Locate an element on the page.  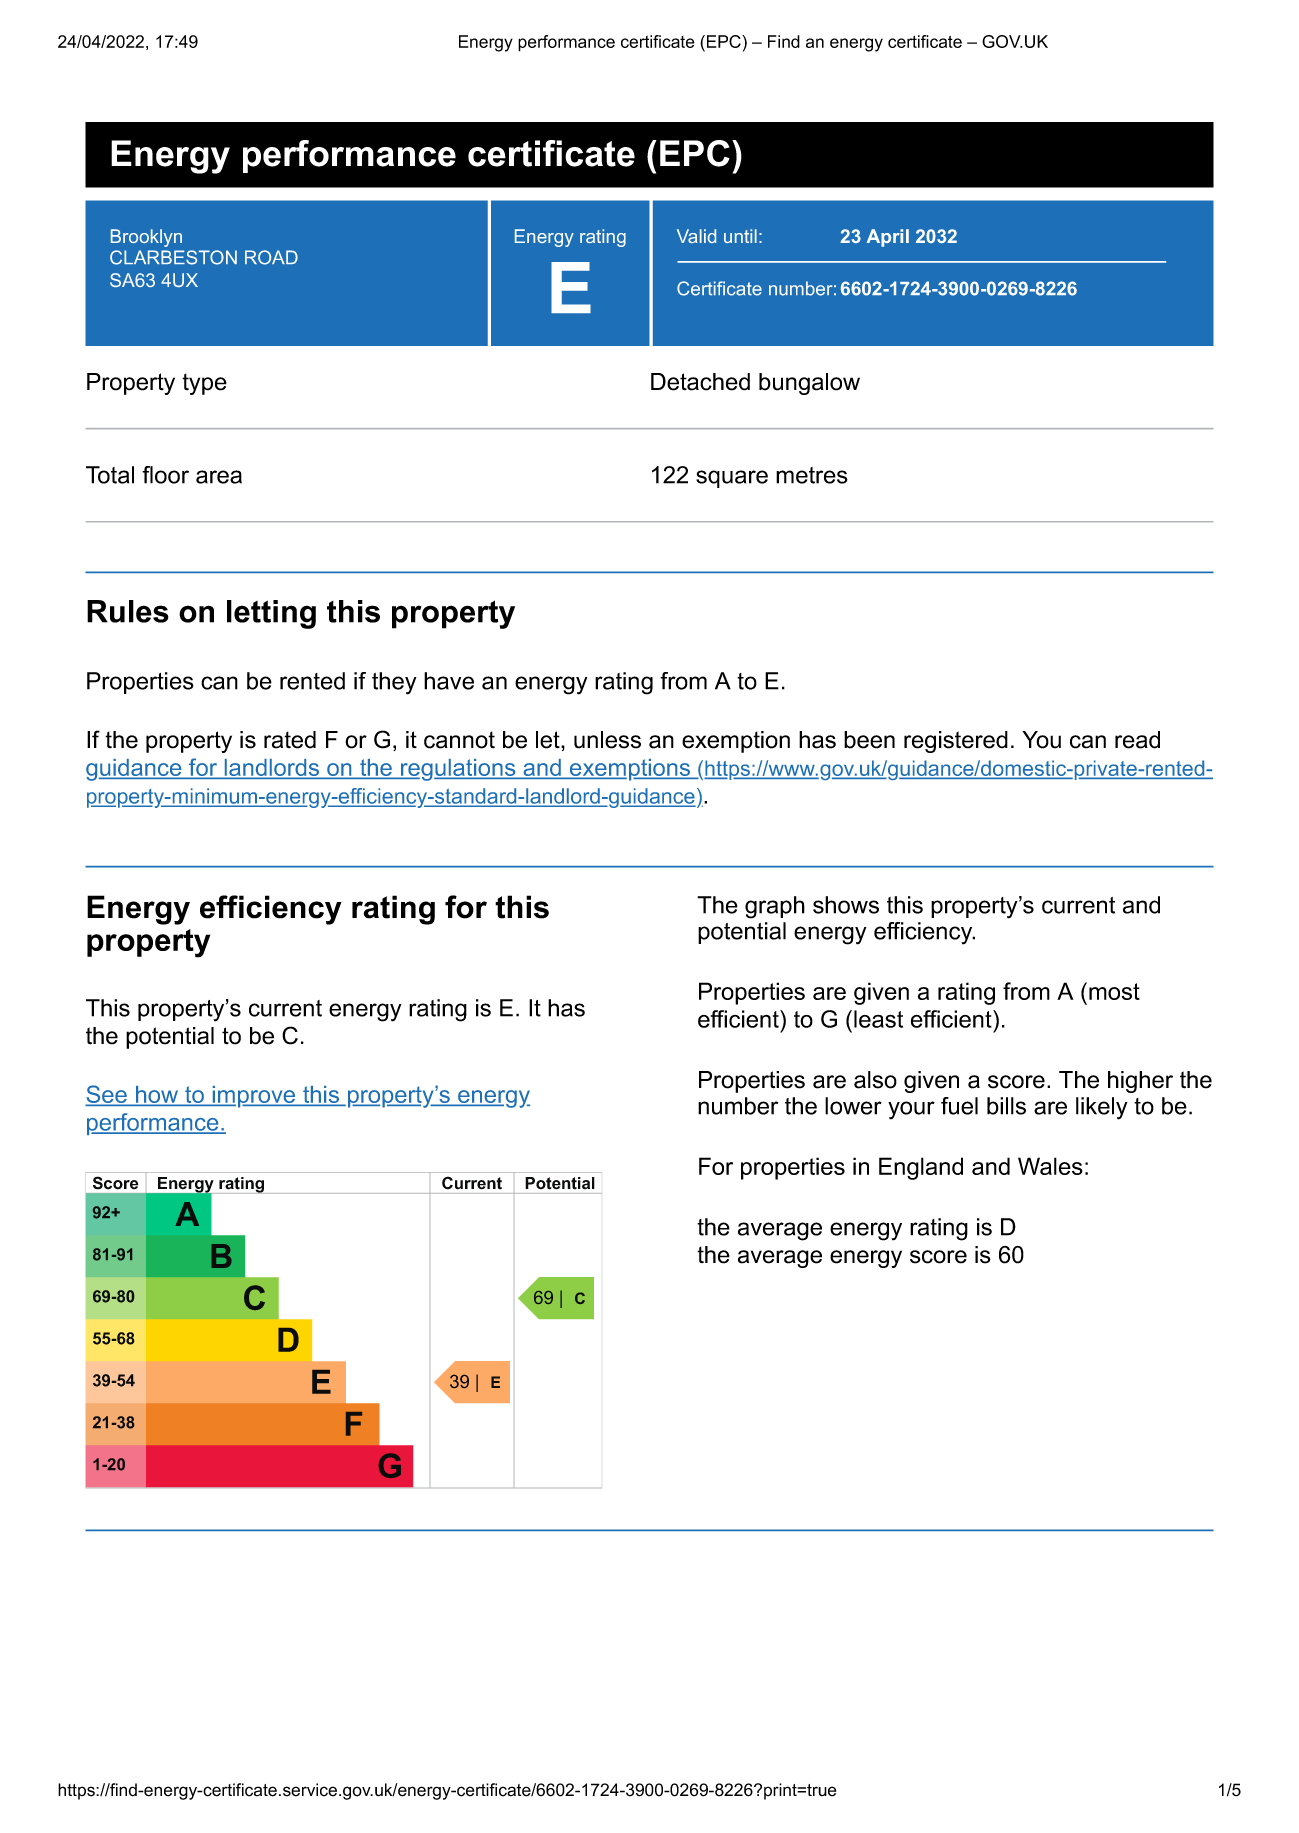
rated is located at coordinates (290, 740).
